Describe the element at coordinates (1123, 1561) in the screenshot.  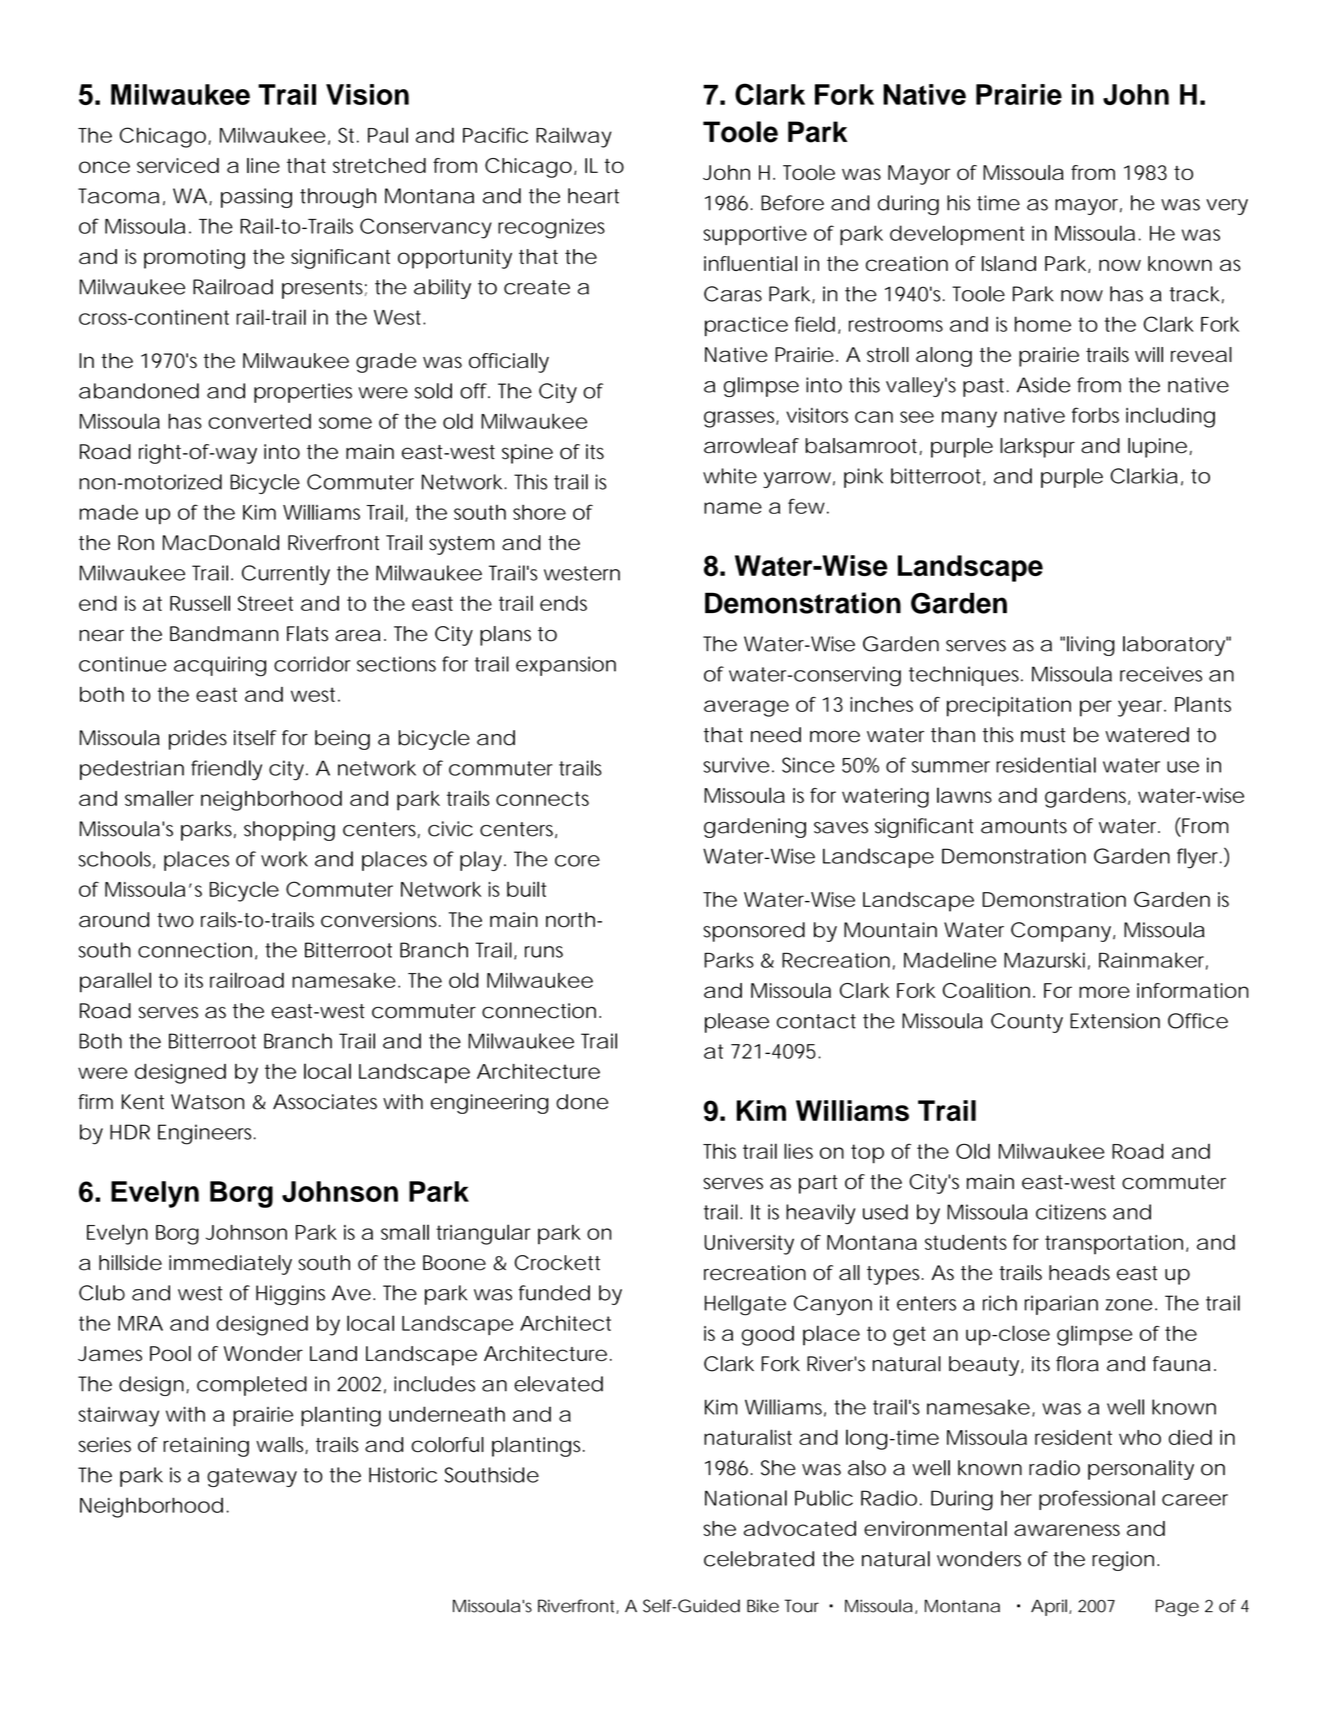
I see `region` at that location.
